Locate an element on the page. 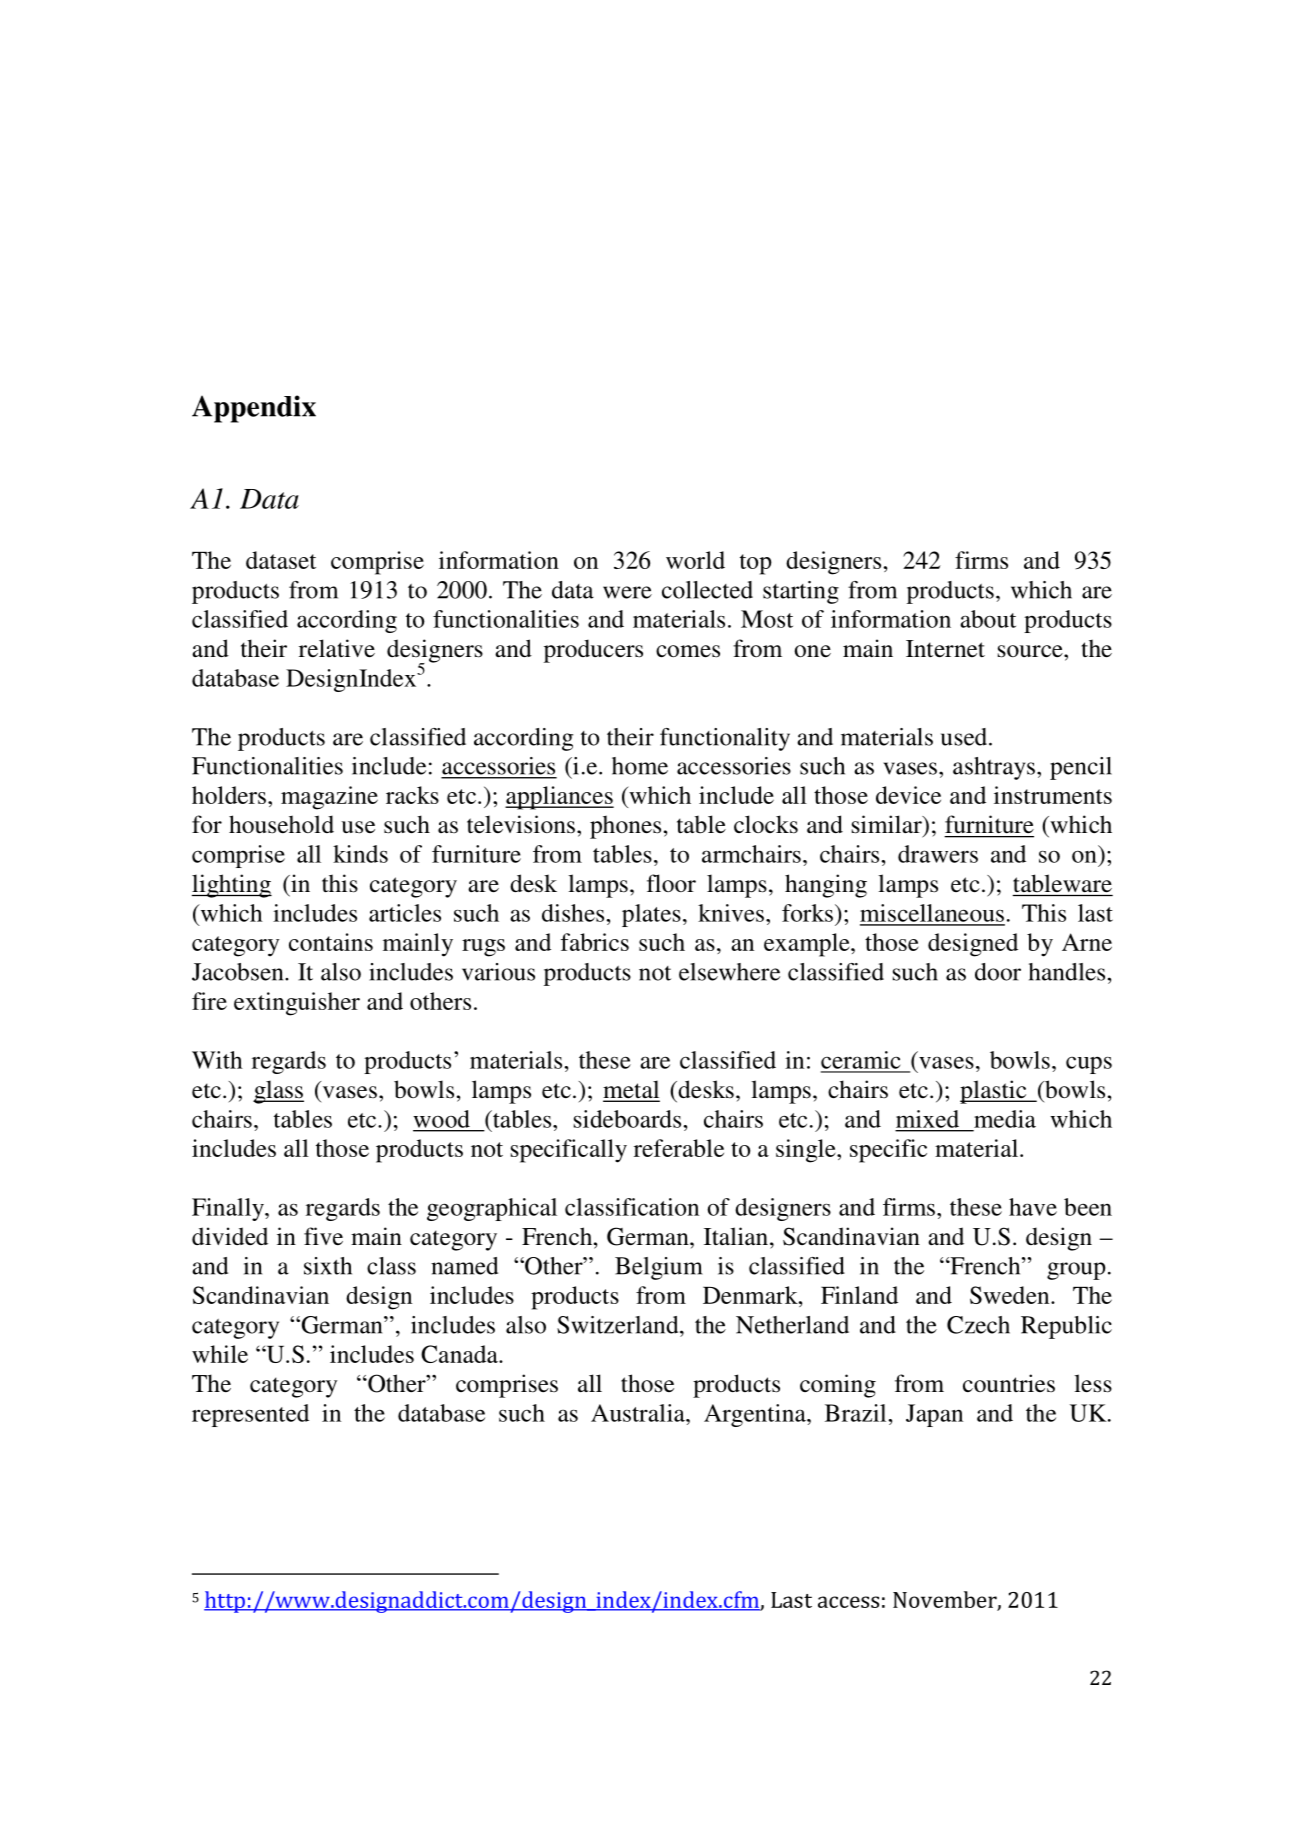 The width and height of the page is (1303, 1844). Australia is located at coordinates (639, 1413).
